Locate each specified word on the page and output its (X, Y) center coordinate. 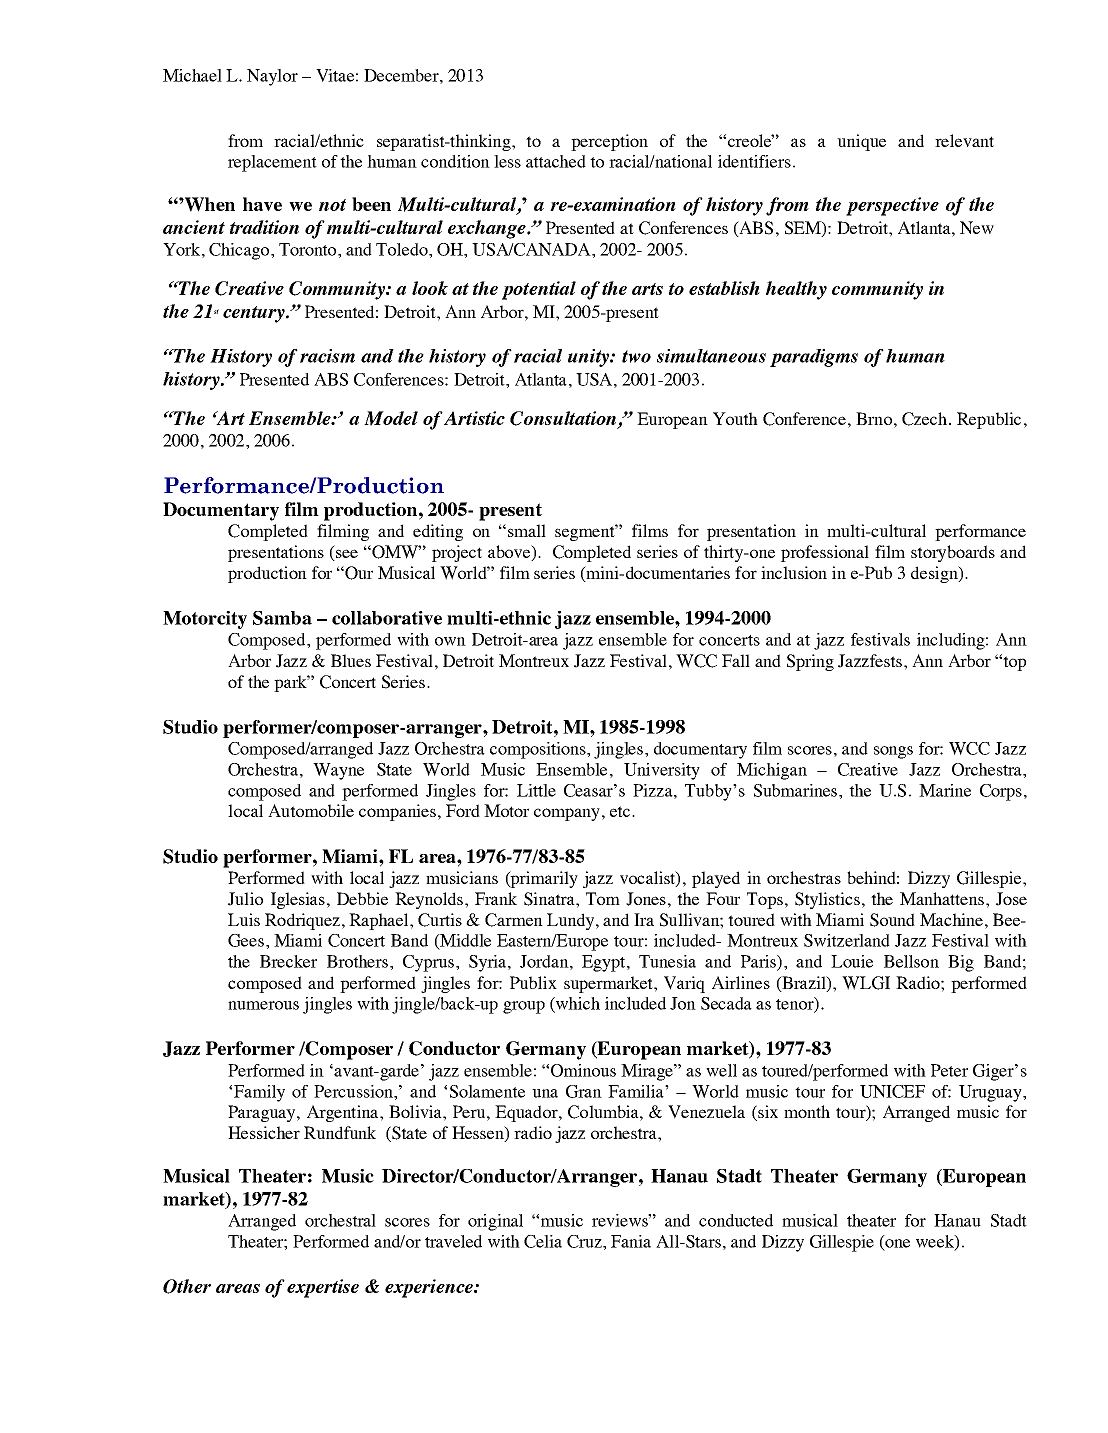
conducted (736, 1220)
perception (609, 142)
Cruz (585, 1241)
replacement (272, 163)
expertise (323, 1288)
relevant (964, 140)
